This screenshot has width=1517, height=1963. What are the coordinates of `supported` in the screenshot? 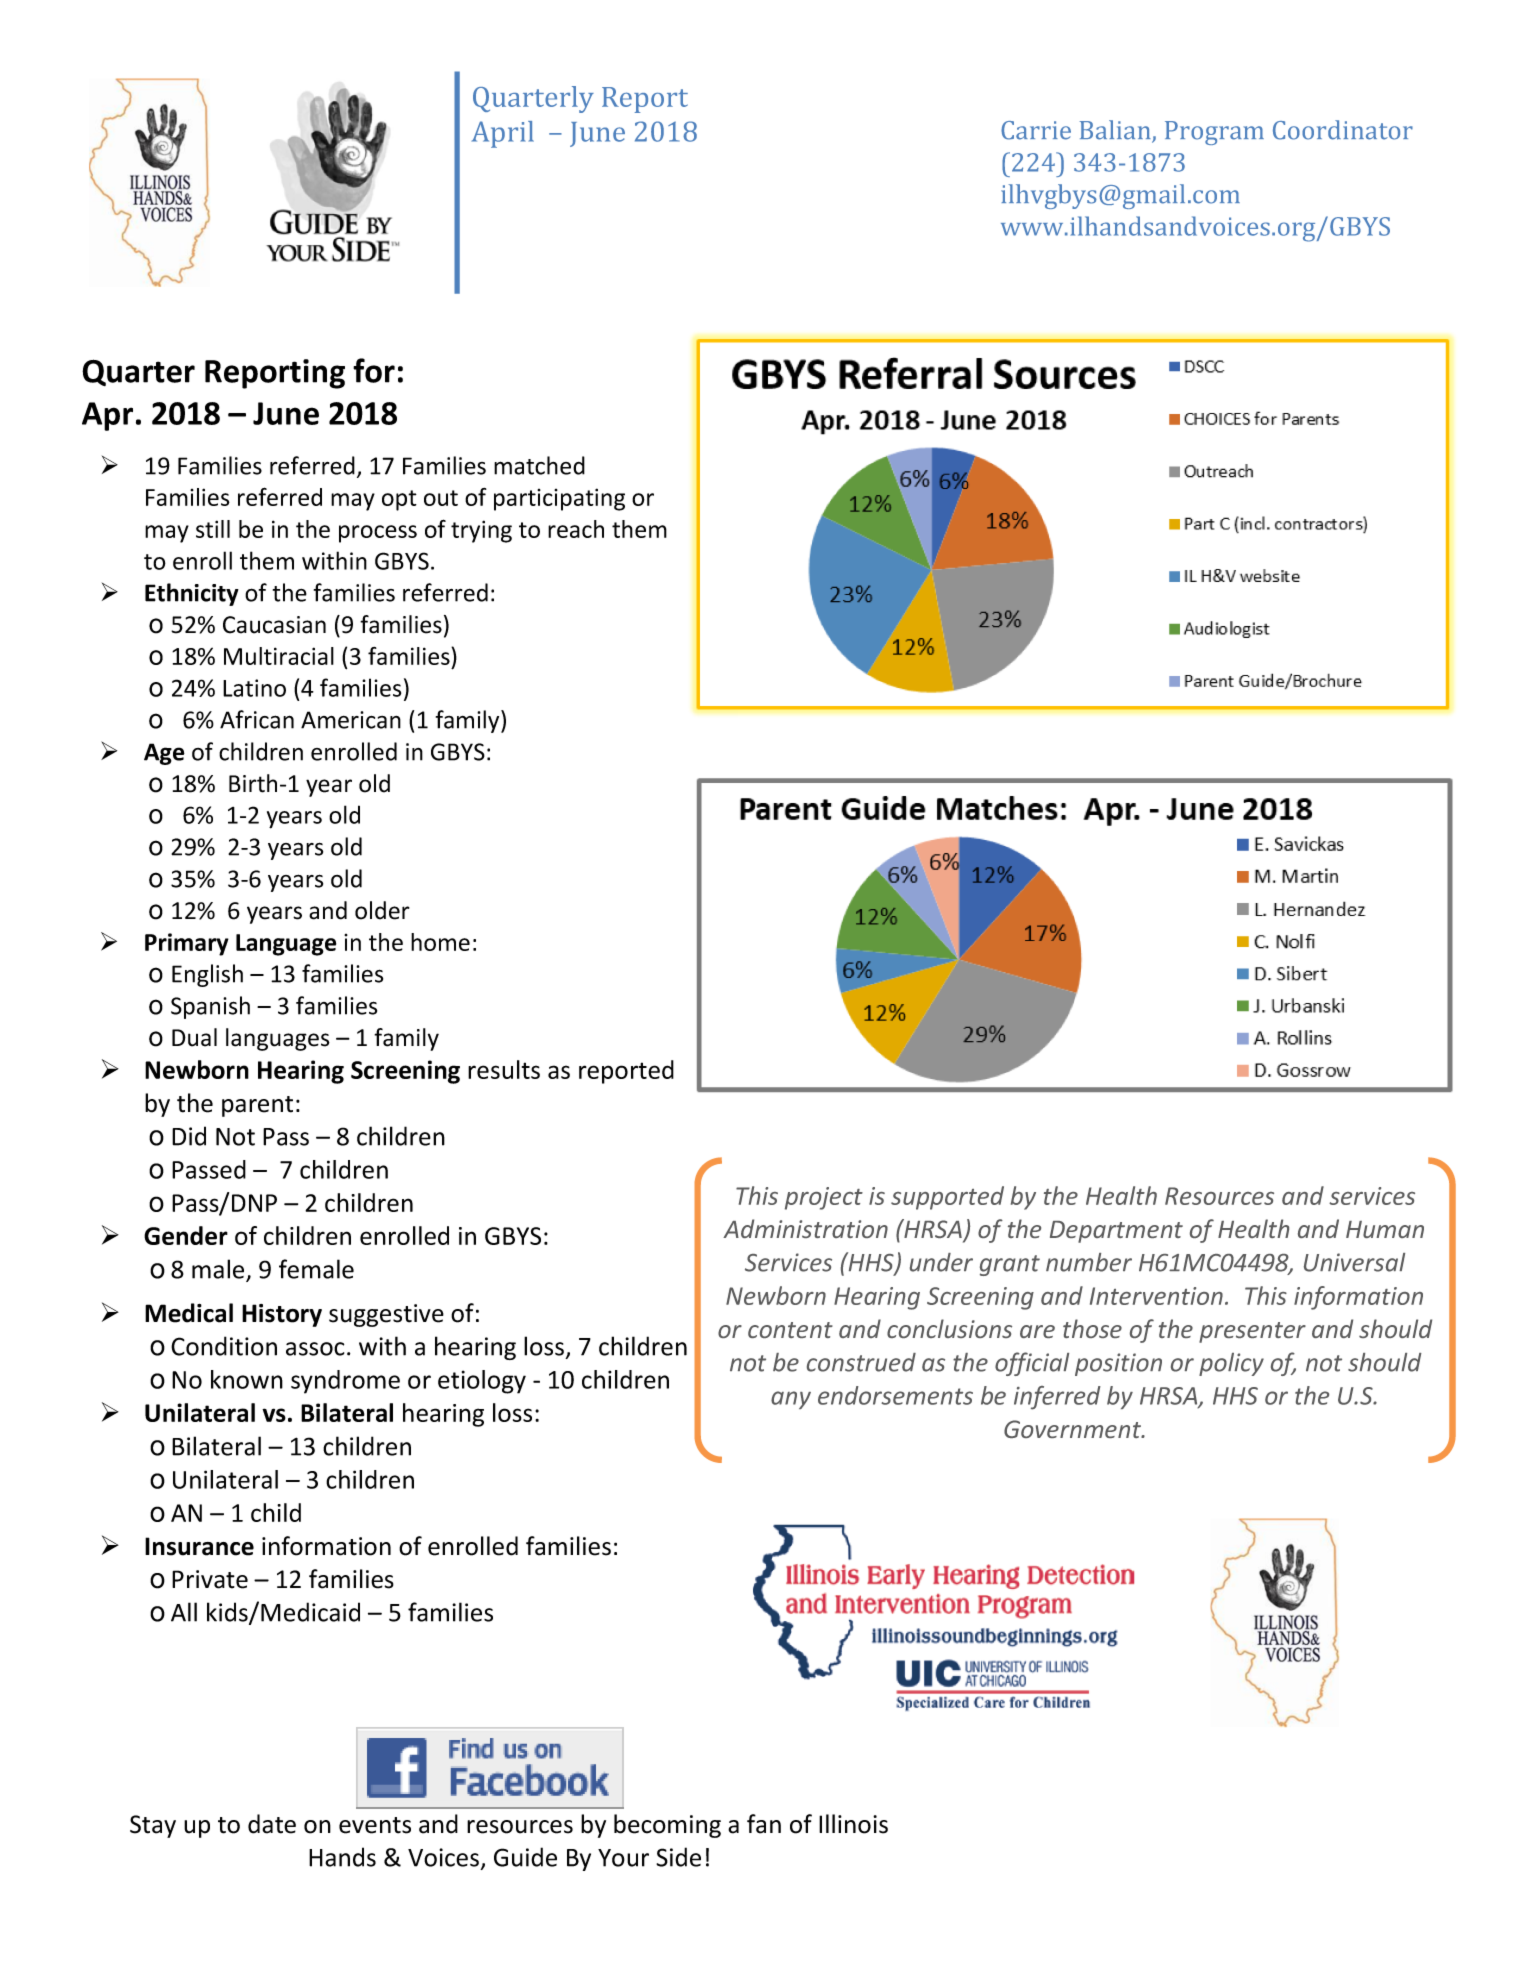 It's located at (947, 1198).
